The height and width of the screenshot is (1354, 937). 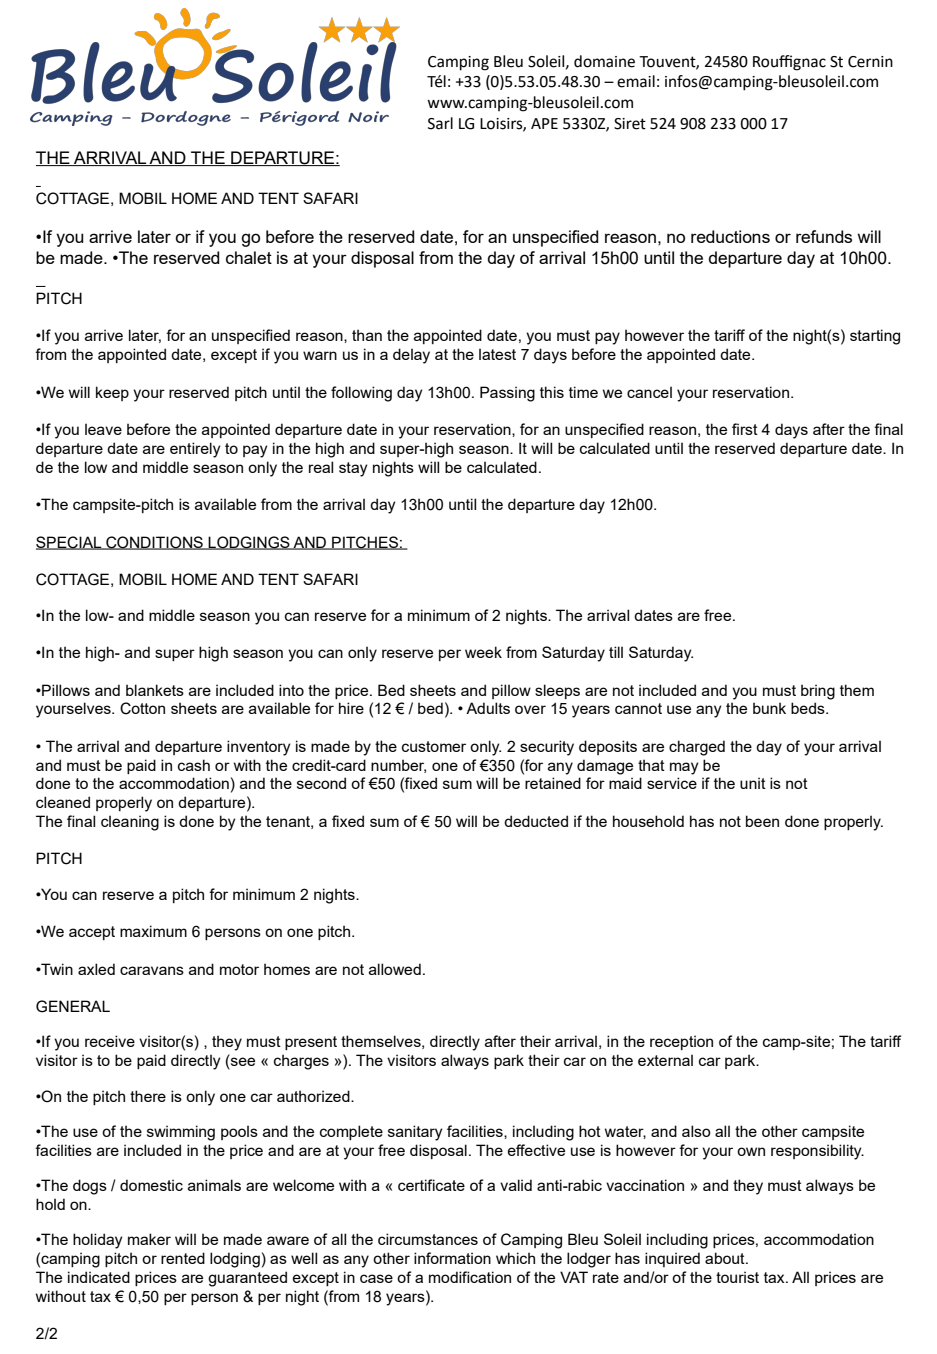 I want to click on chalet, so click(x=249, y=257).
